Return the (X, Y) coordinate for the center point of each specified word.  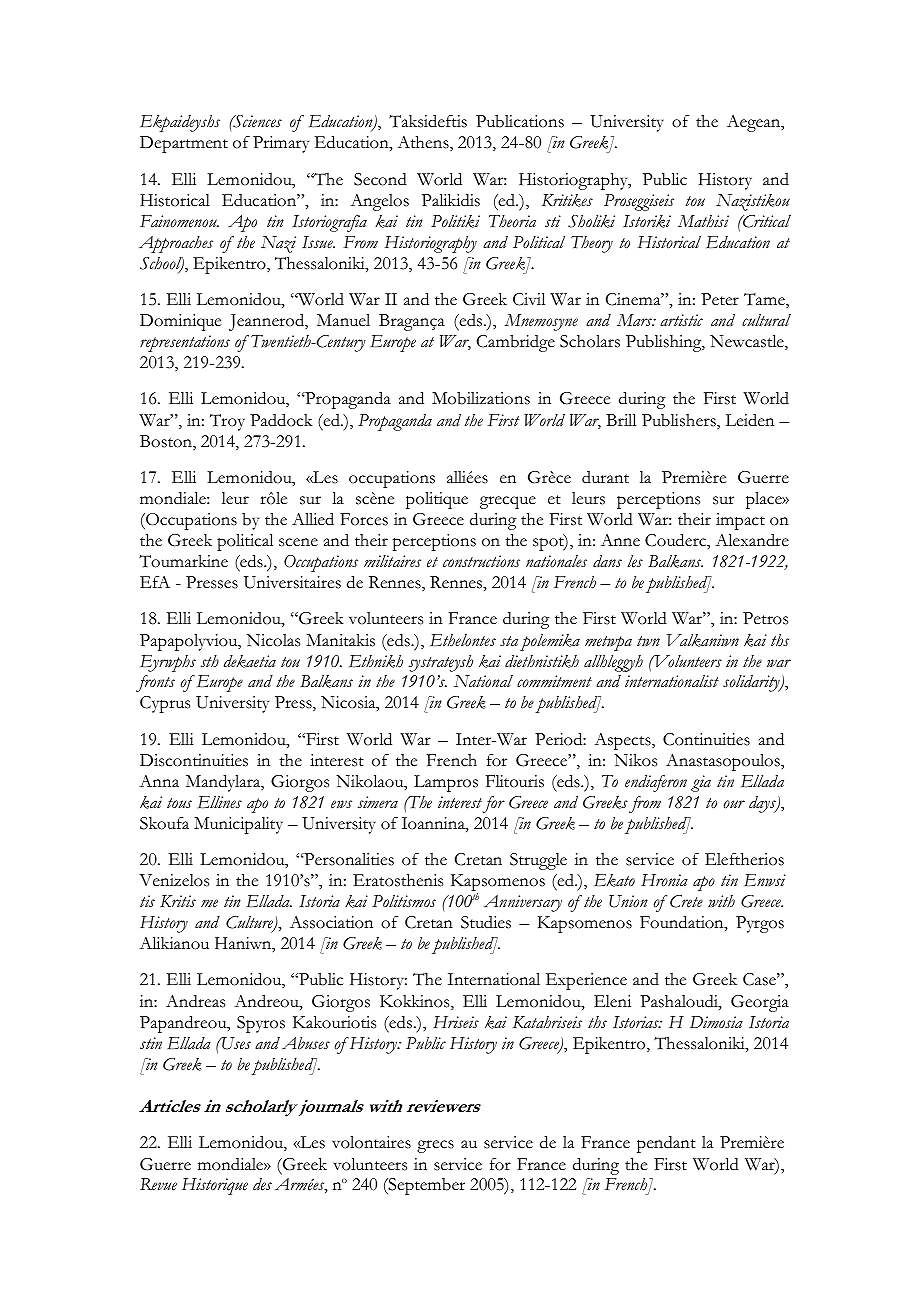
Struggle (538, 861)
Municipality (238, 825)
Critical (766, 221)
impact (740, 521)
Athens (424, 143)
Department (184, 144)
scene (298, 542)
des (262, 1184)
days (763, 804)
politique (437, 500)
